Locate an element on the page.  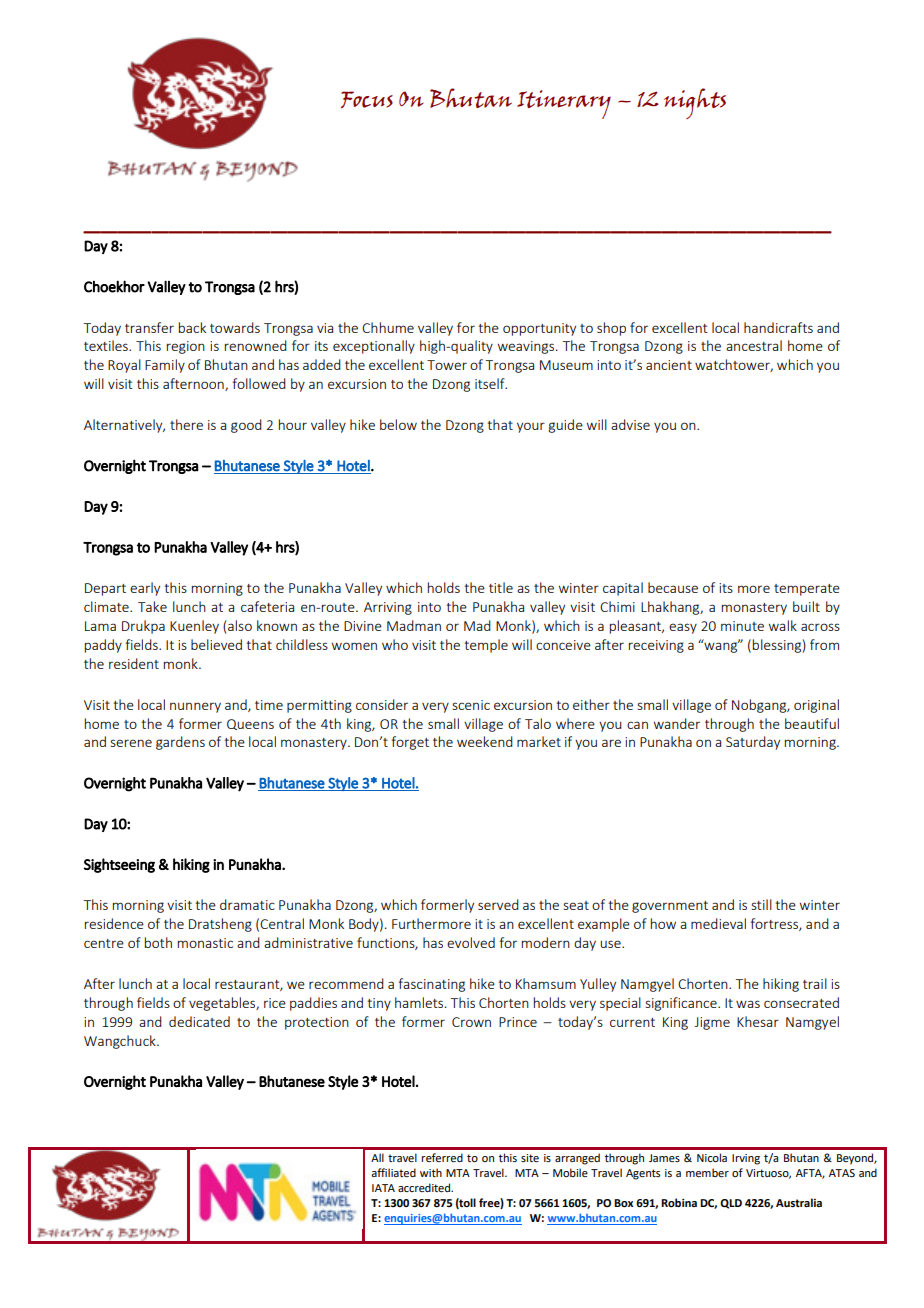
IATA is located at coordinates (383, 1188).
